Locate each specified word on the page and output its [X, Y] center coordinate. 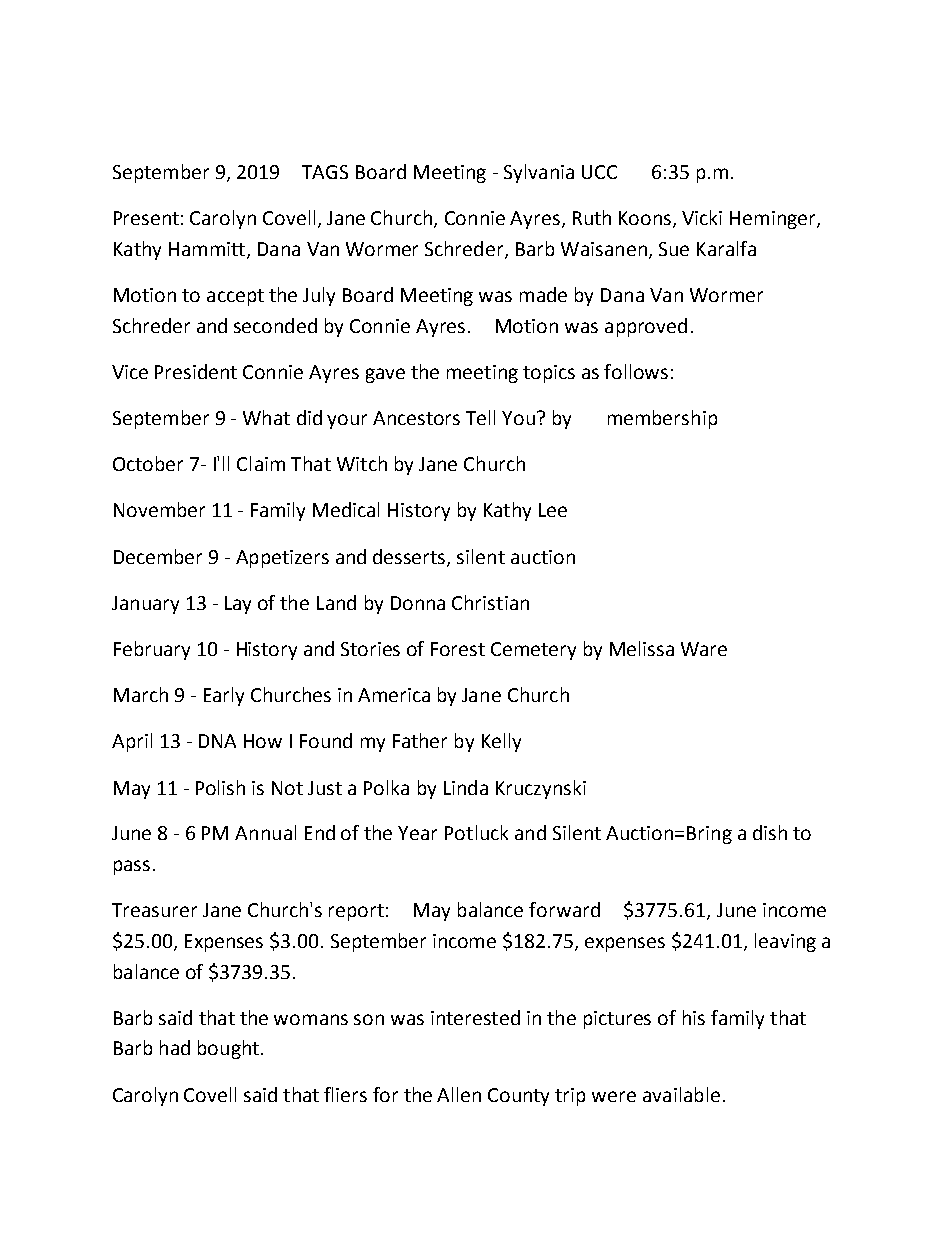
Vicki [702, 217]
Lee [553, 510]
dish [770, 832]
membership [662, 419]
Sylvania [539, 173]
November [159, 509]
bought [228, 1049]
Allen [459, 1094]
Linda [466, 787]
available [681, 1094]
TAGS [325, 172]
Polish [220, 787]
